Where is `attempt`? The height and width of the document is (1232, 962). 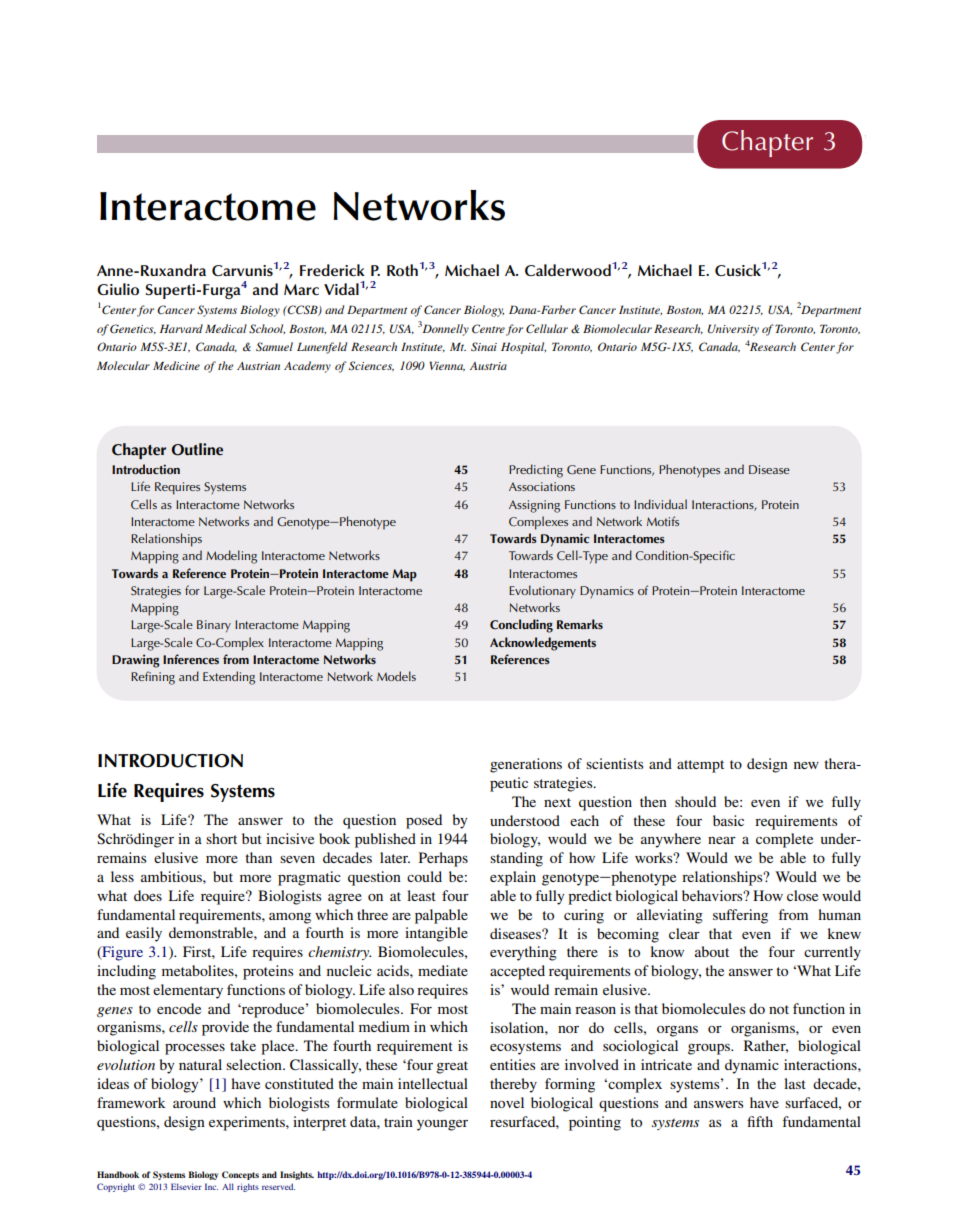 attempt is located at coordinates (700, 766).
